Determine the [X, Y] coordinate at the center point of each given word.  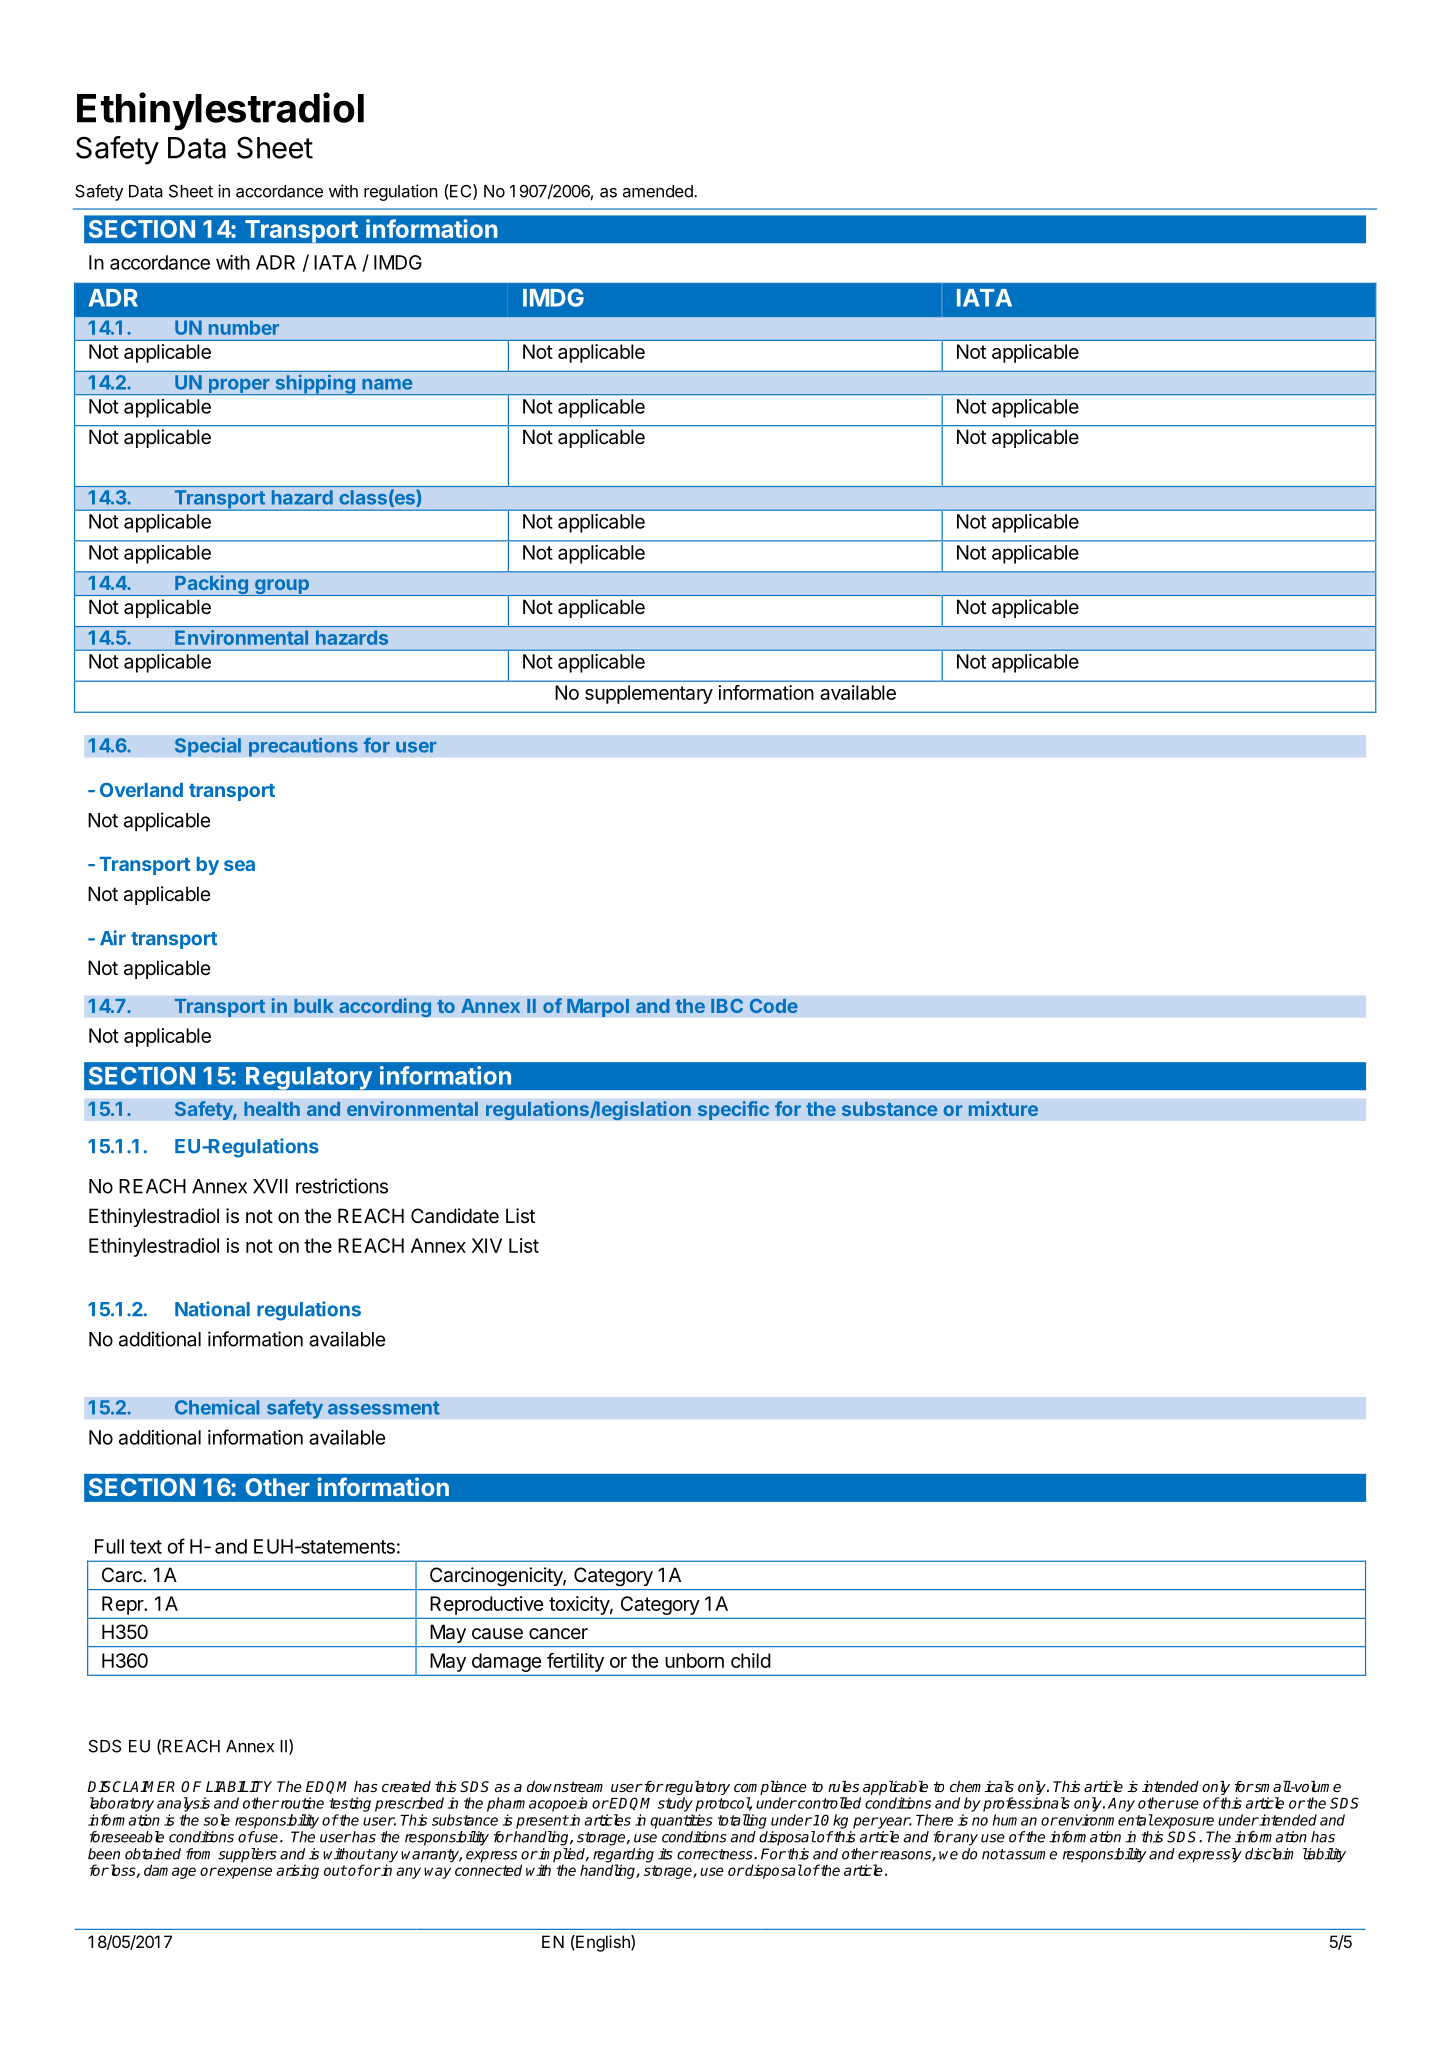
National [212, 1309]
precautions [303, 747]
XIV [487, 1245]
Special [208, 747]
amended [659, 191]
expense [244, 1873]
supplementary [649, 694]
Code [774, 1005]
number [244, 328]
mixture [1003, 1108]
